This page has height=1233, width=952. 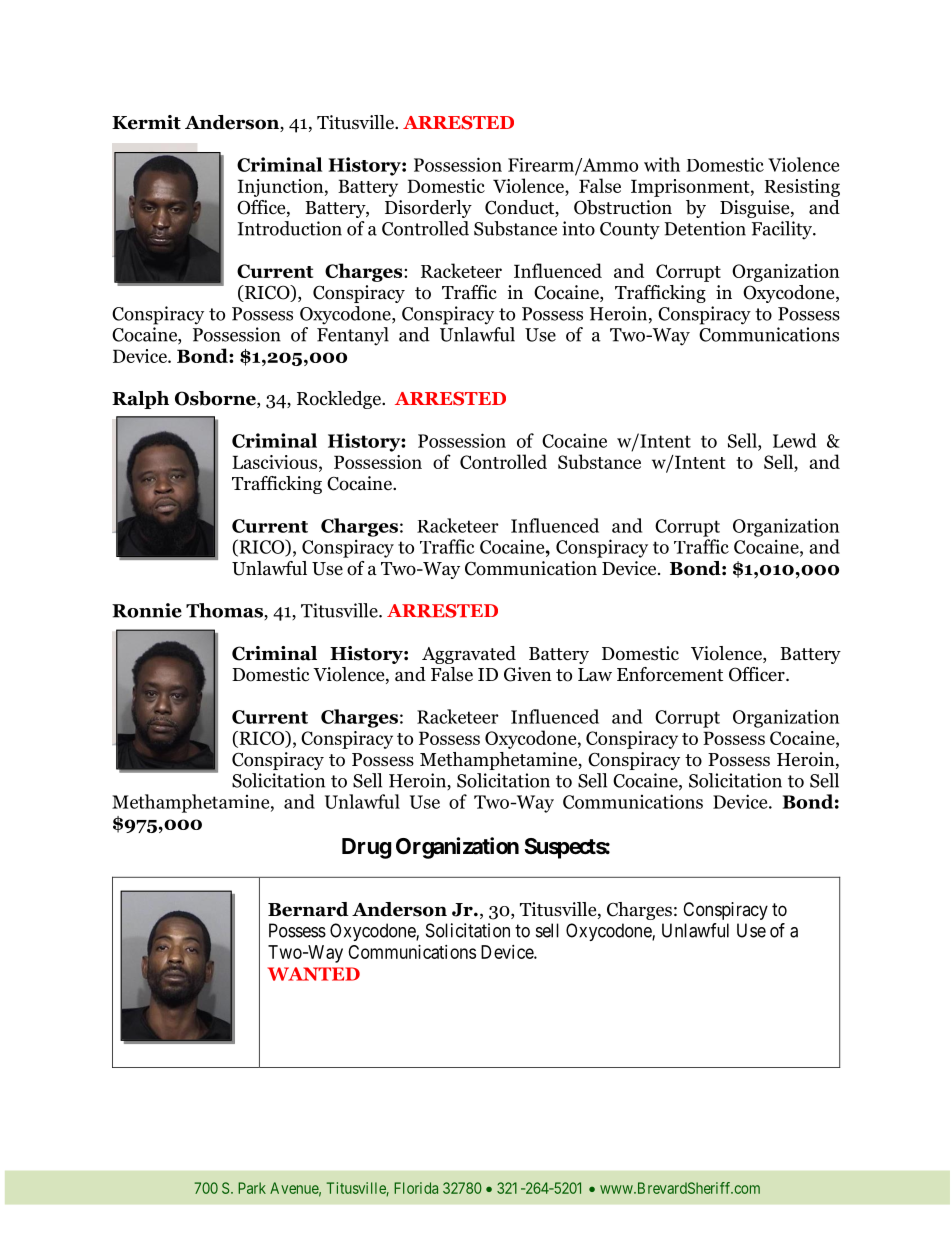 What do you see at coordinates (225, 611) in the page?
I see `Thomas` at bounding box center [225, 611].
